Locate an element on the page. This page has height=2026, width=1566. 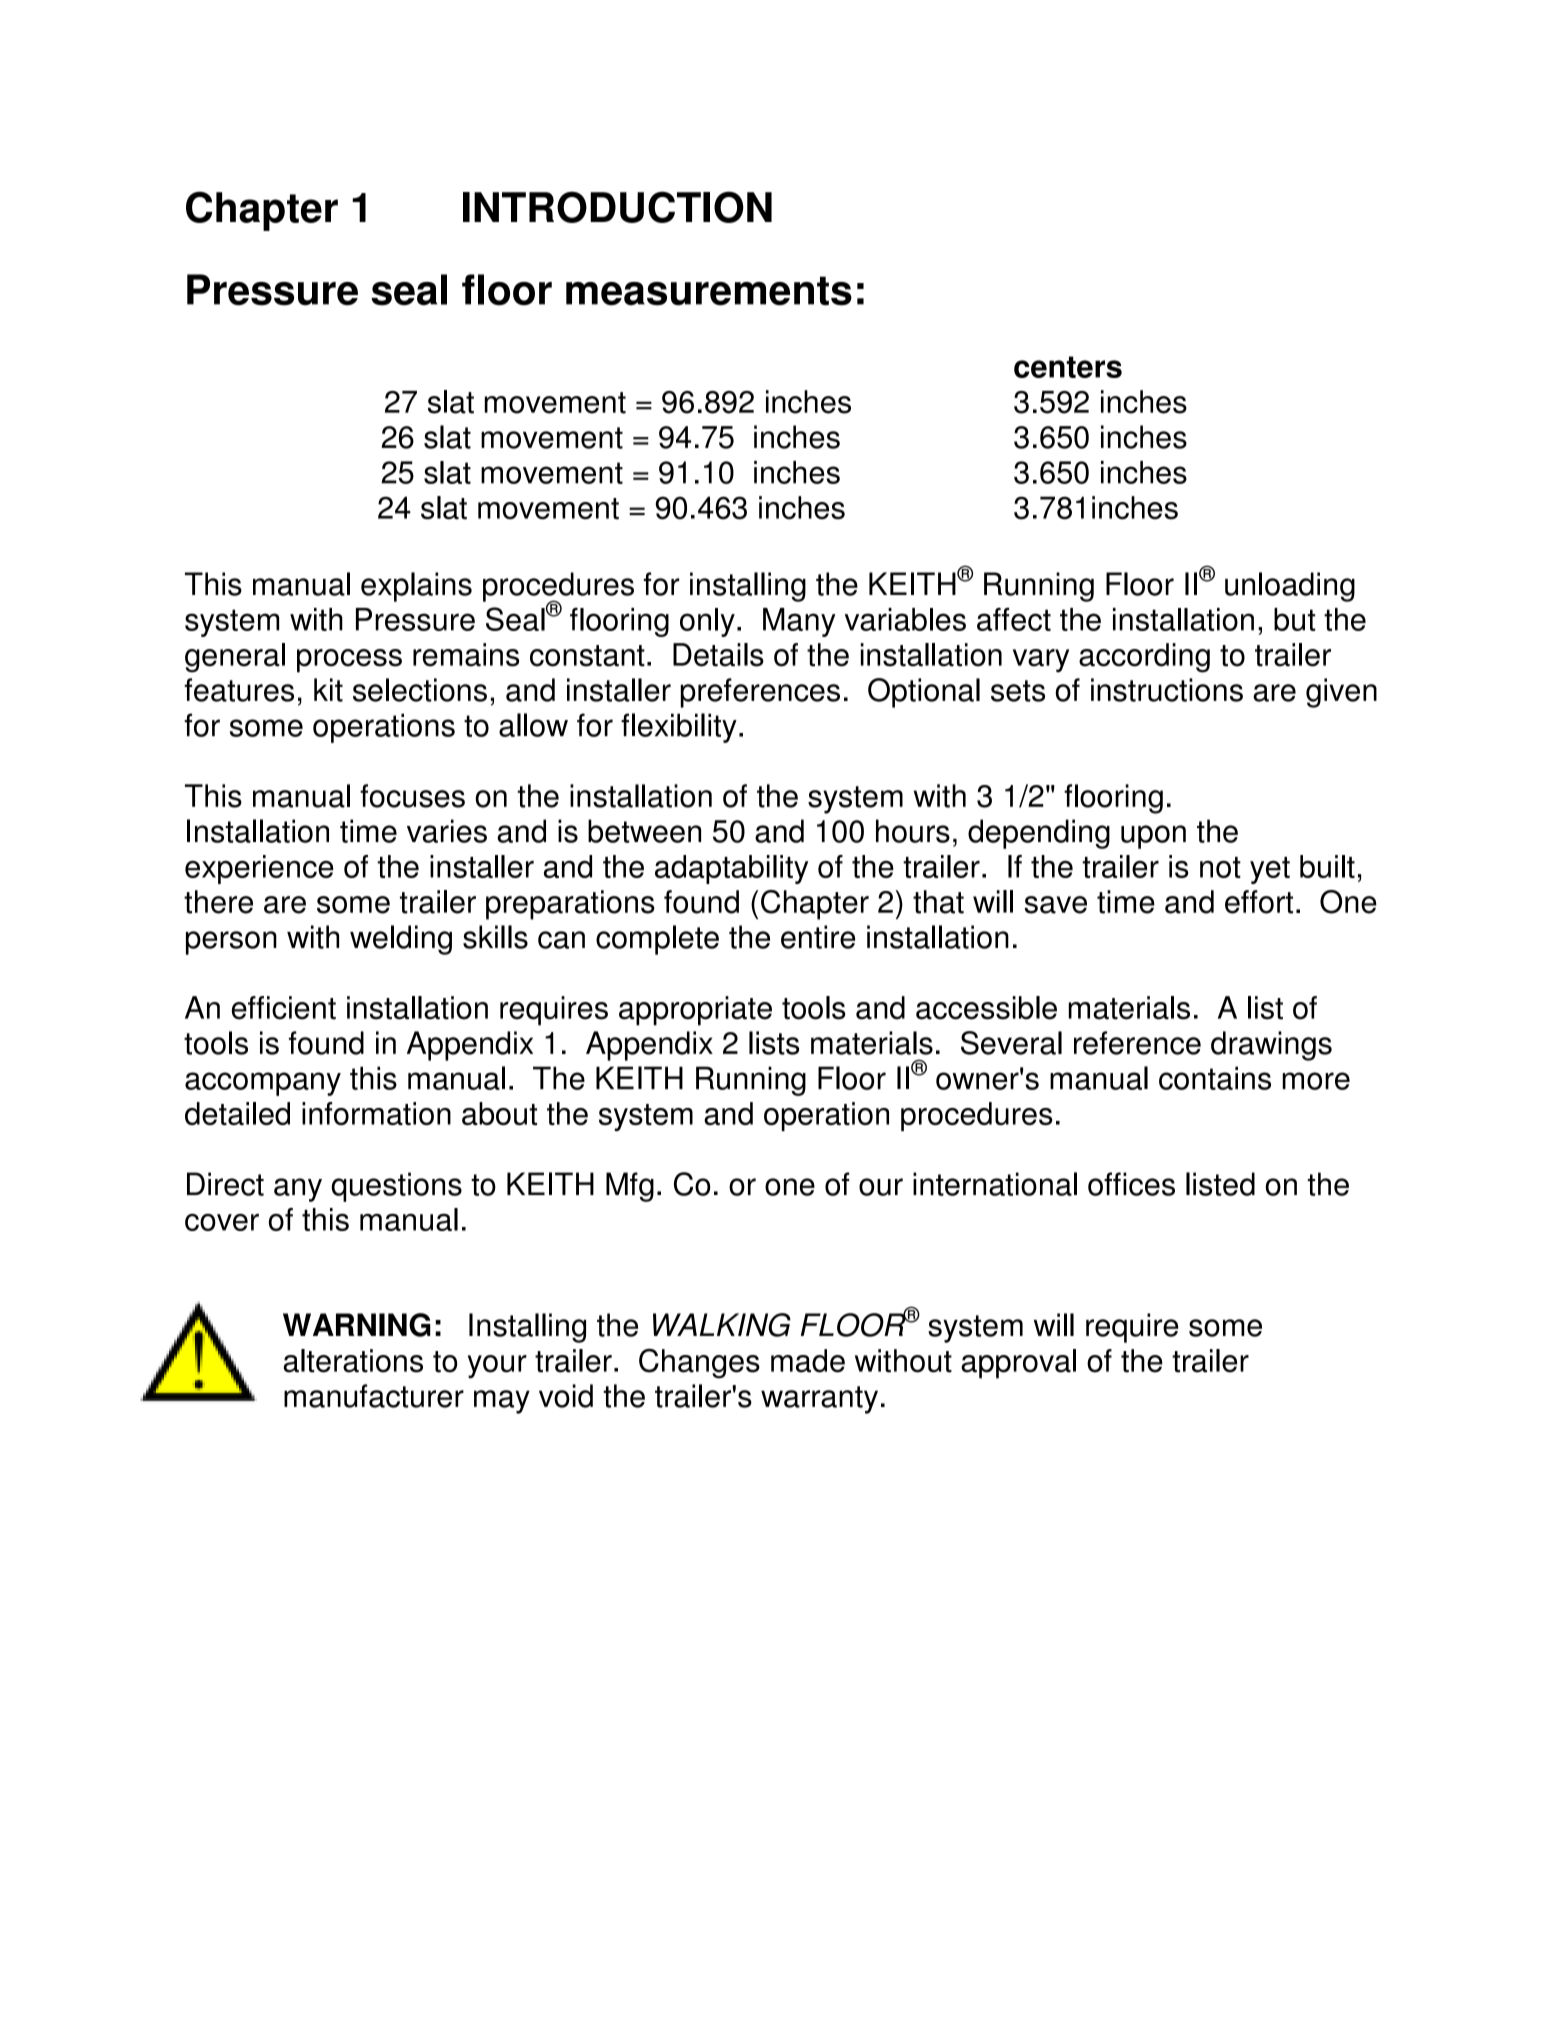
entire is located at coordinates (818, 937).
